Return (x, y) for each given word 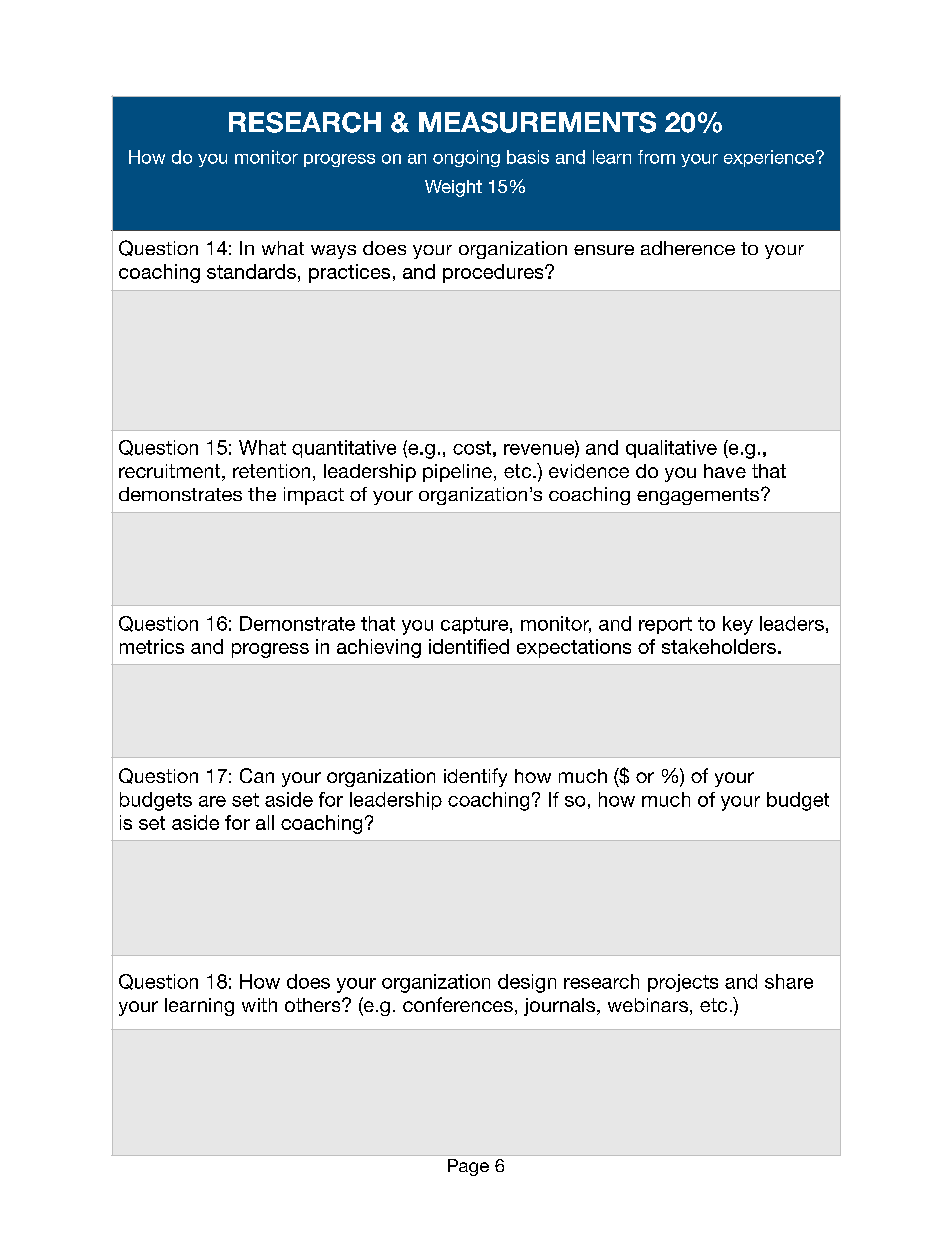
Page (468, 1167)
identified (469, 646)
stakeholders (720, 646)
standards (251, 271)
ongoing (466, 158)
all (265, 822)
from (656, 157)
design (527, 983)
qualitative (671, 449)
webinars (648, 1005)
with (259, 1005)
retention (271, 471)
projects (683, 983)
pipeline (457, 473)
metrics (152, 646)
